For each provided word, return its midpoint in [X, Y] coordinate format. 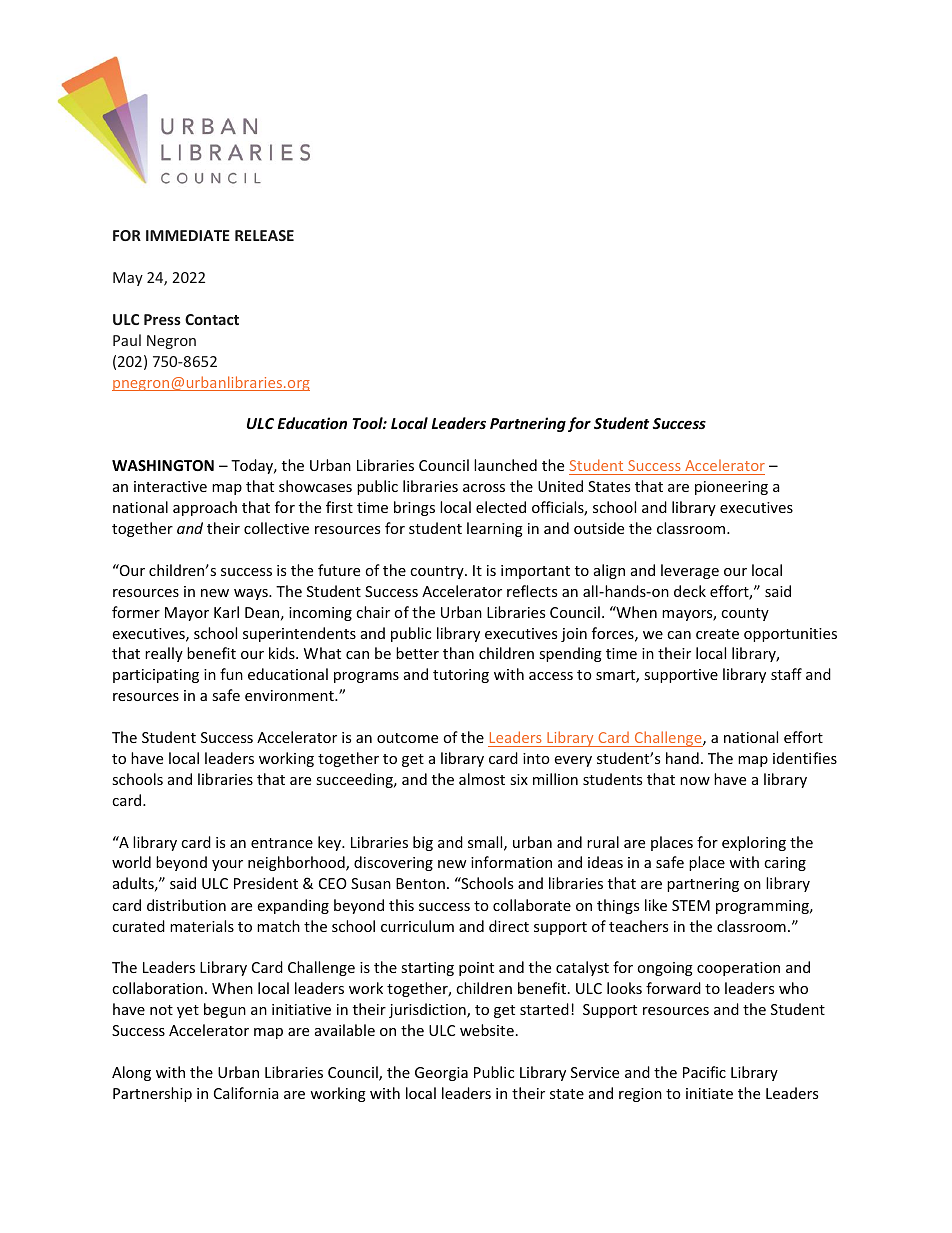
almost [482, 779]
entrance [282, 843]
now [695, 781]
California [246, 1093]
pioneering [731, 488]
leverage [690, 571]
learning [495, 529]
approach [205, 508]
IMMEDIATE [188, 235]
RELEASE [264, 235]
